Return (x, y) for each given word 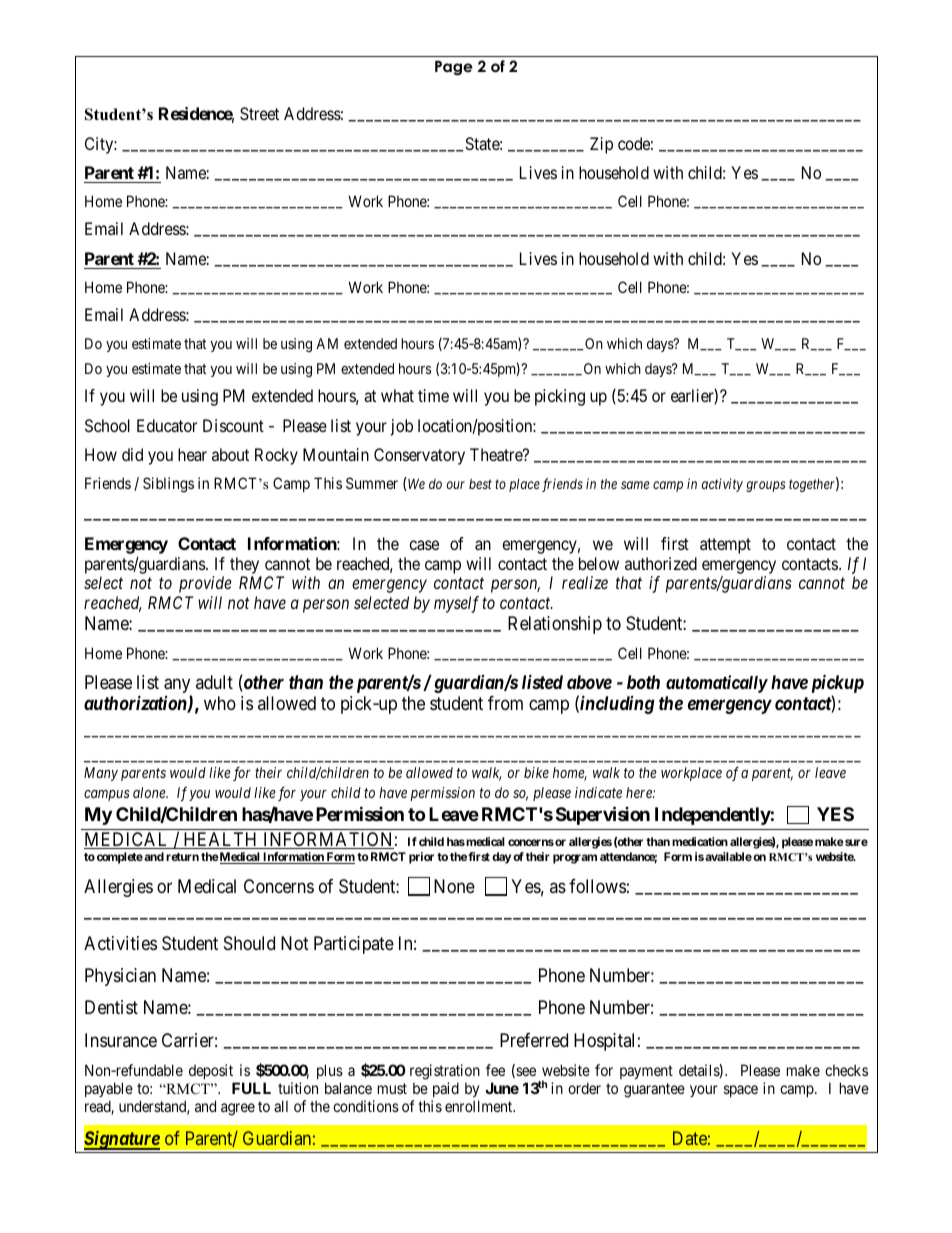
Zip (601, 145)
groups (765, 486)
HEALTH (220, 840)
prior (421, 858)
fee (495, 1070)
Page (454, 68)
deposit (211, 1071)
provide (205, 584)
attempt (725, 546)
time (433, 395)
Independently (713, 816)
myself (456, 604)
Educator (167, 425)
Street (259, 113)
